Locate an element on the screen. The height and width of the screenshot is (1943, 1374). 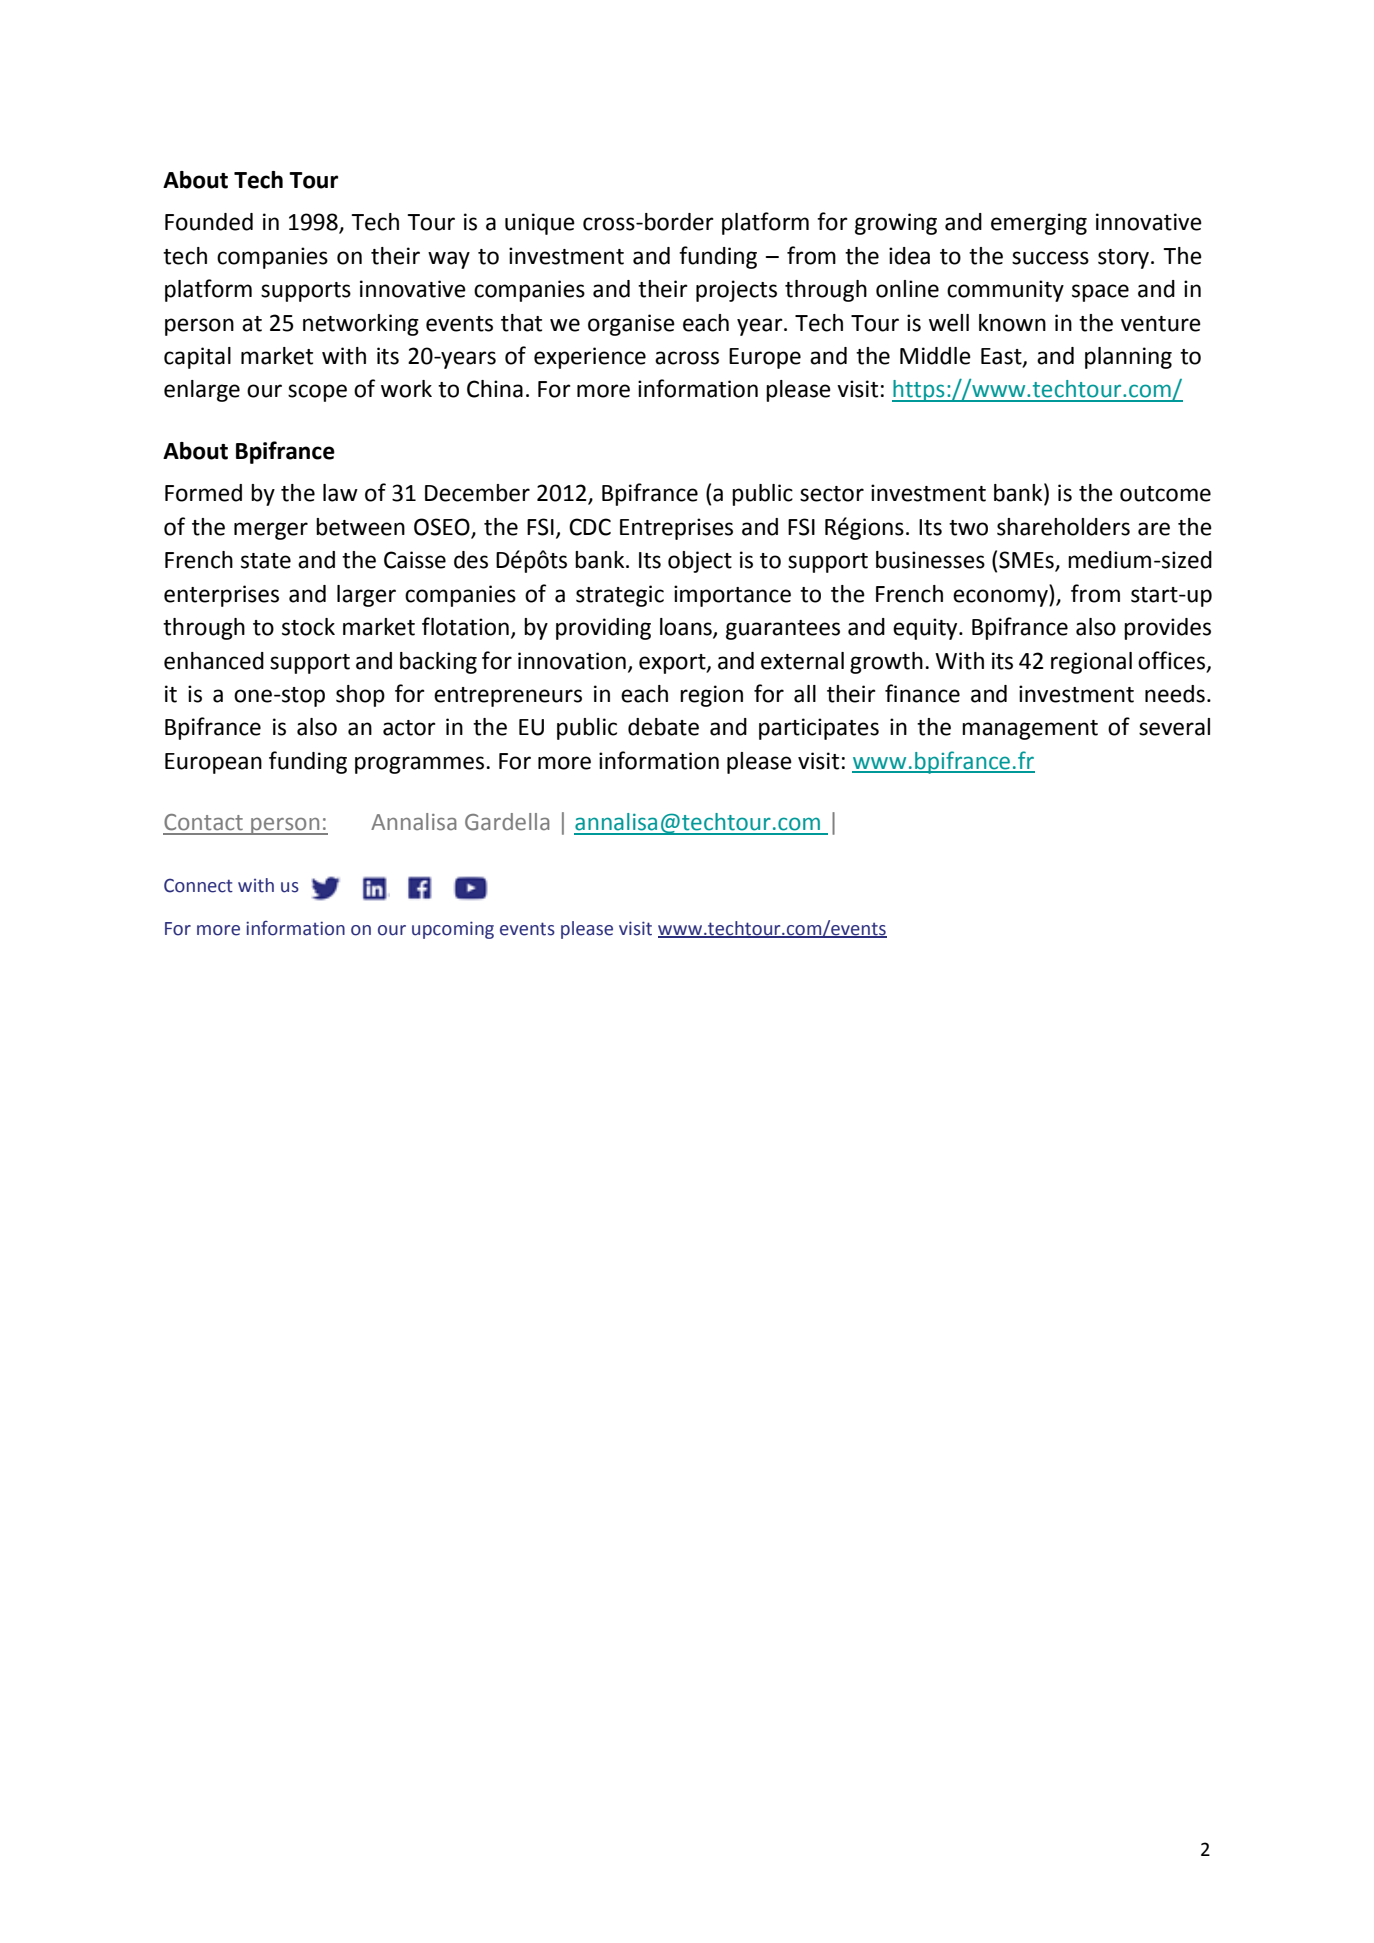
needs is located at coordinates (1175, 694).
